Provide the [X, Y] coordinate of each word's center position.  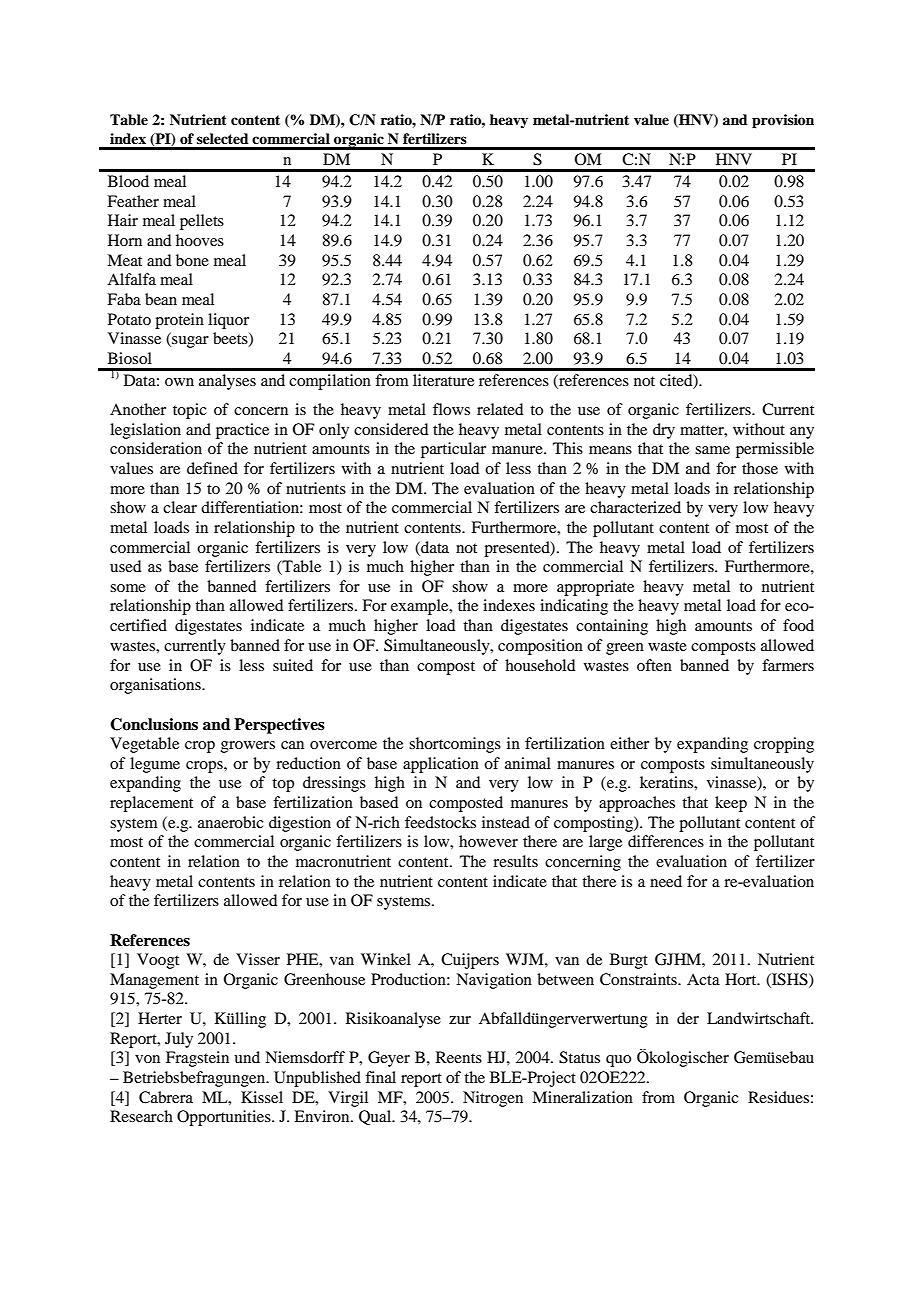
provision [783, 121]
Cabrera [166, 1097]
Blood [128, 181]
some [128, 588]
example [421, 607]
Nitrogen [493, 1099]
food [798, 625]
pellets [202, 222]
